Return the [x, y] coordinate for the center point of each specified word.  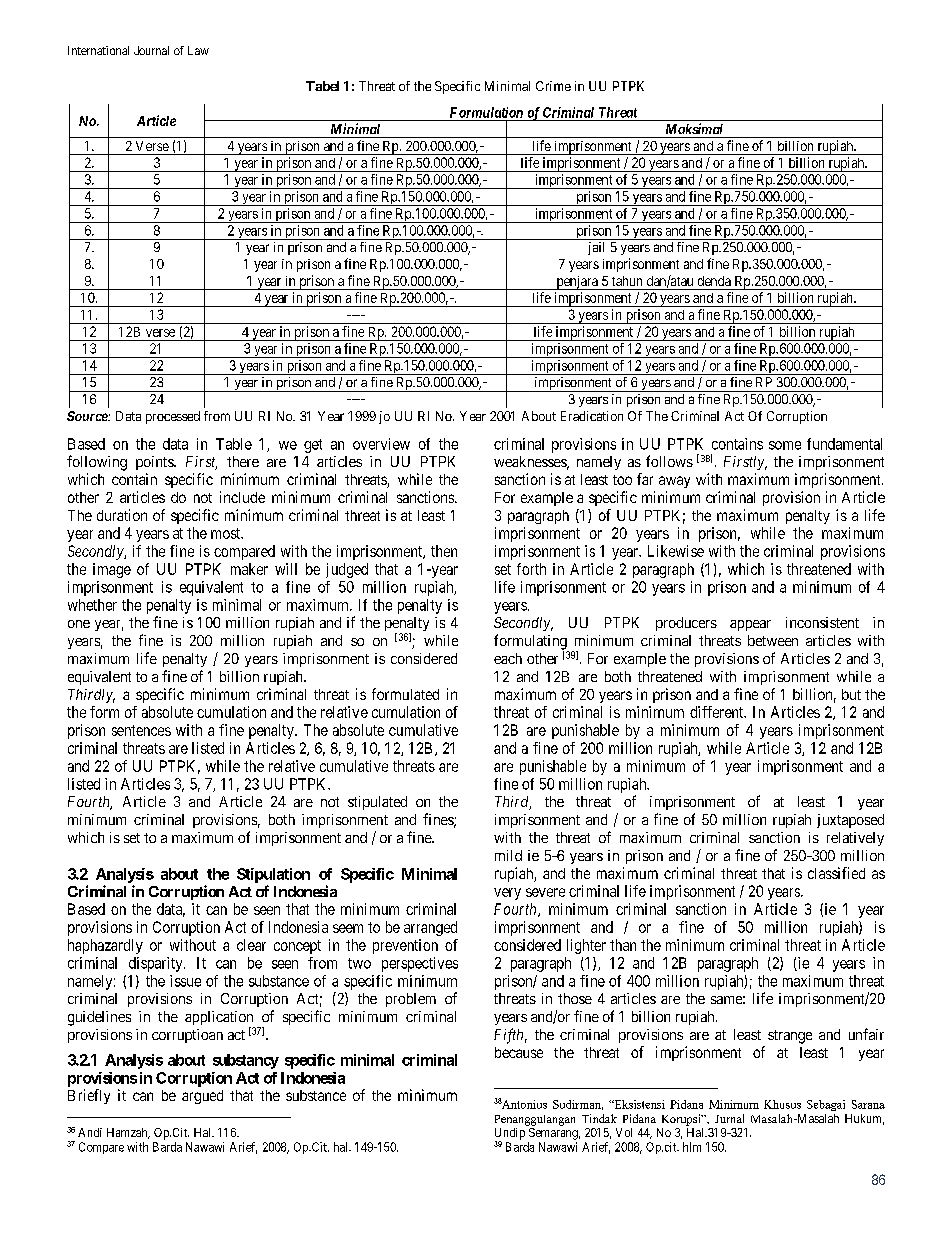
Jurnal [729, 1118]
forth [531, 569]
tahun [627, 281]
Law [198, 50]
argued [202, 1097]
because [519, 1052]
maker [249, 569]
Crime [553, 86]
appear [750, 625]
